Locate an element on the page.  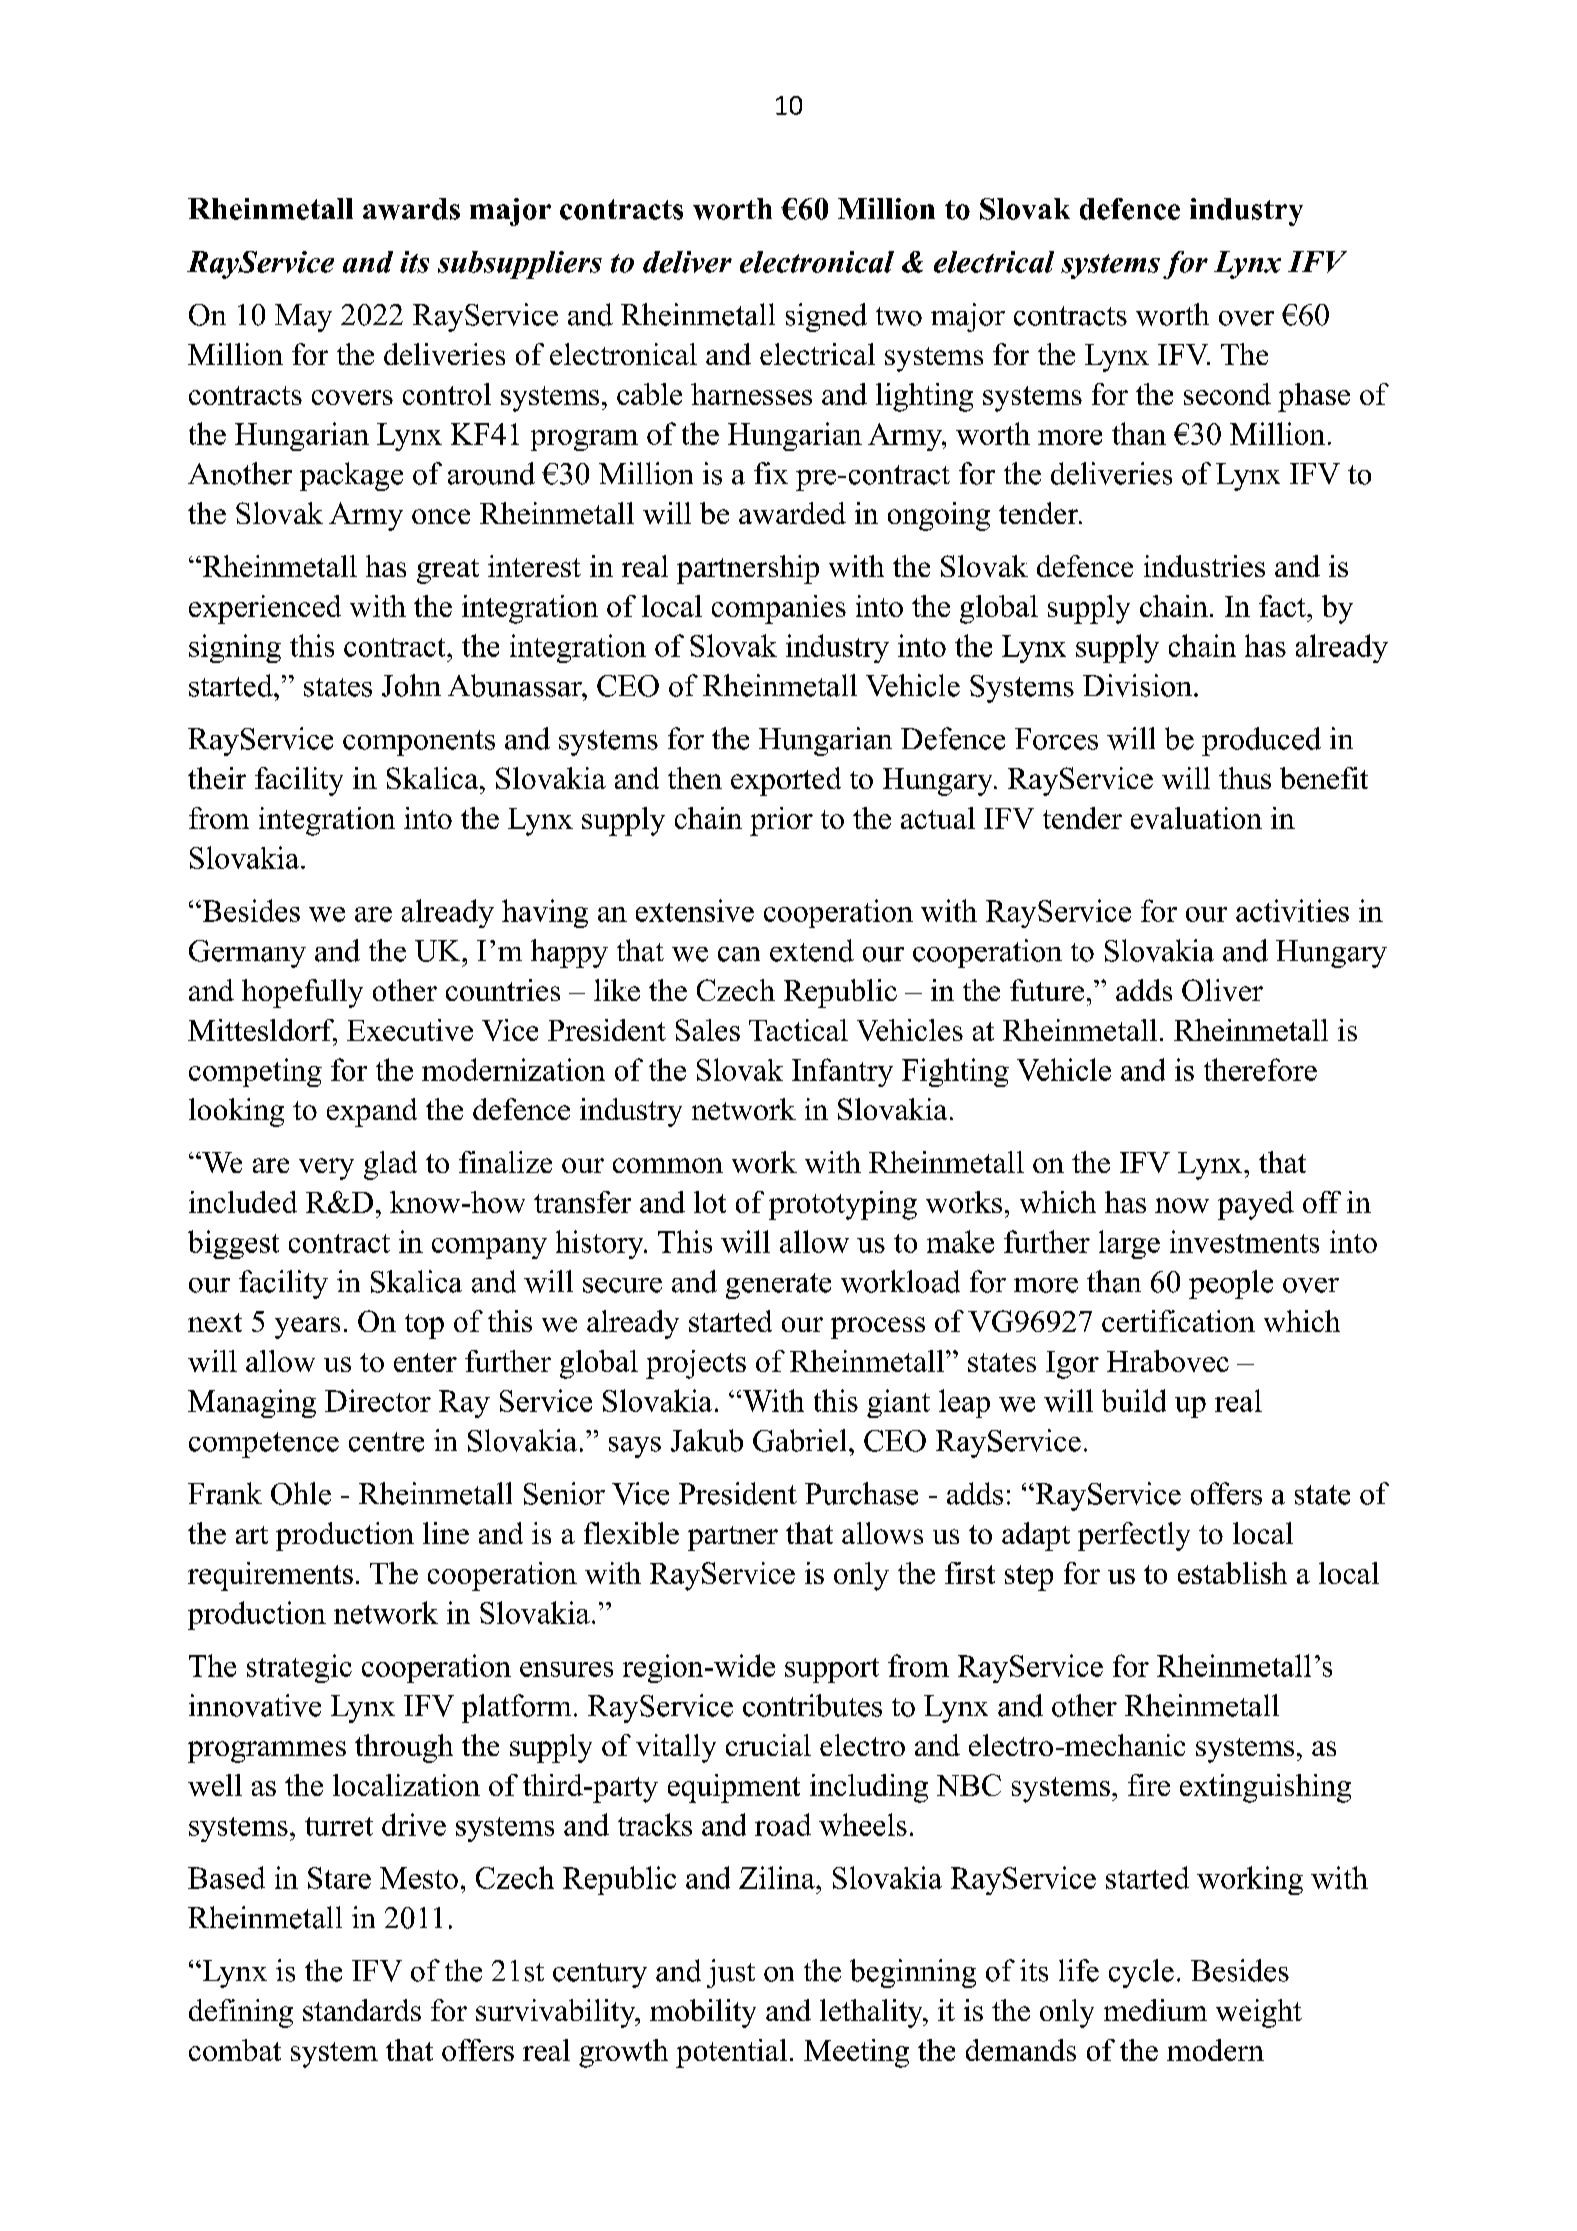
therefore is located at coordinates (1260, 1069).
